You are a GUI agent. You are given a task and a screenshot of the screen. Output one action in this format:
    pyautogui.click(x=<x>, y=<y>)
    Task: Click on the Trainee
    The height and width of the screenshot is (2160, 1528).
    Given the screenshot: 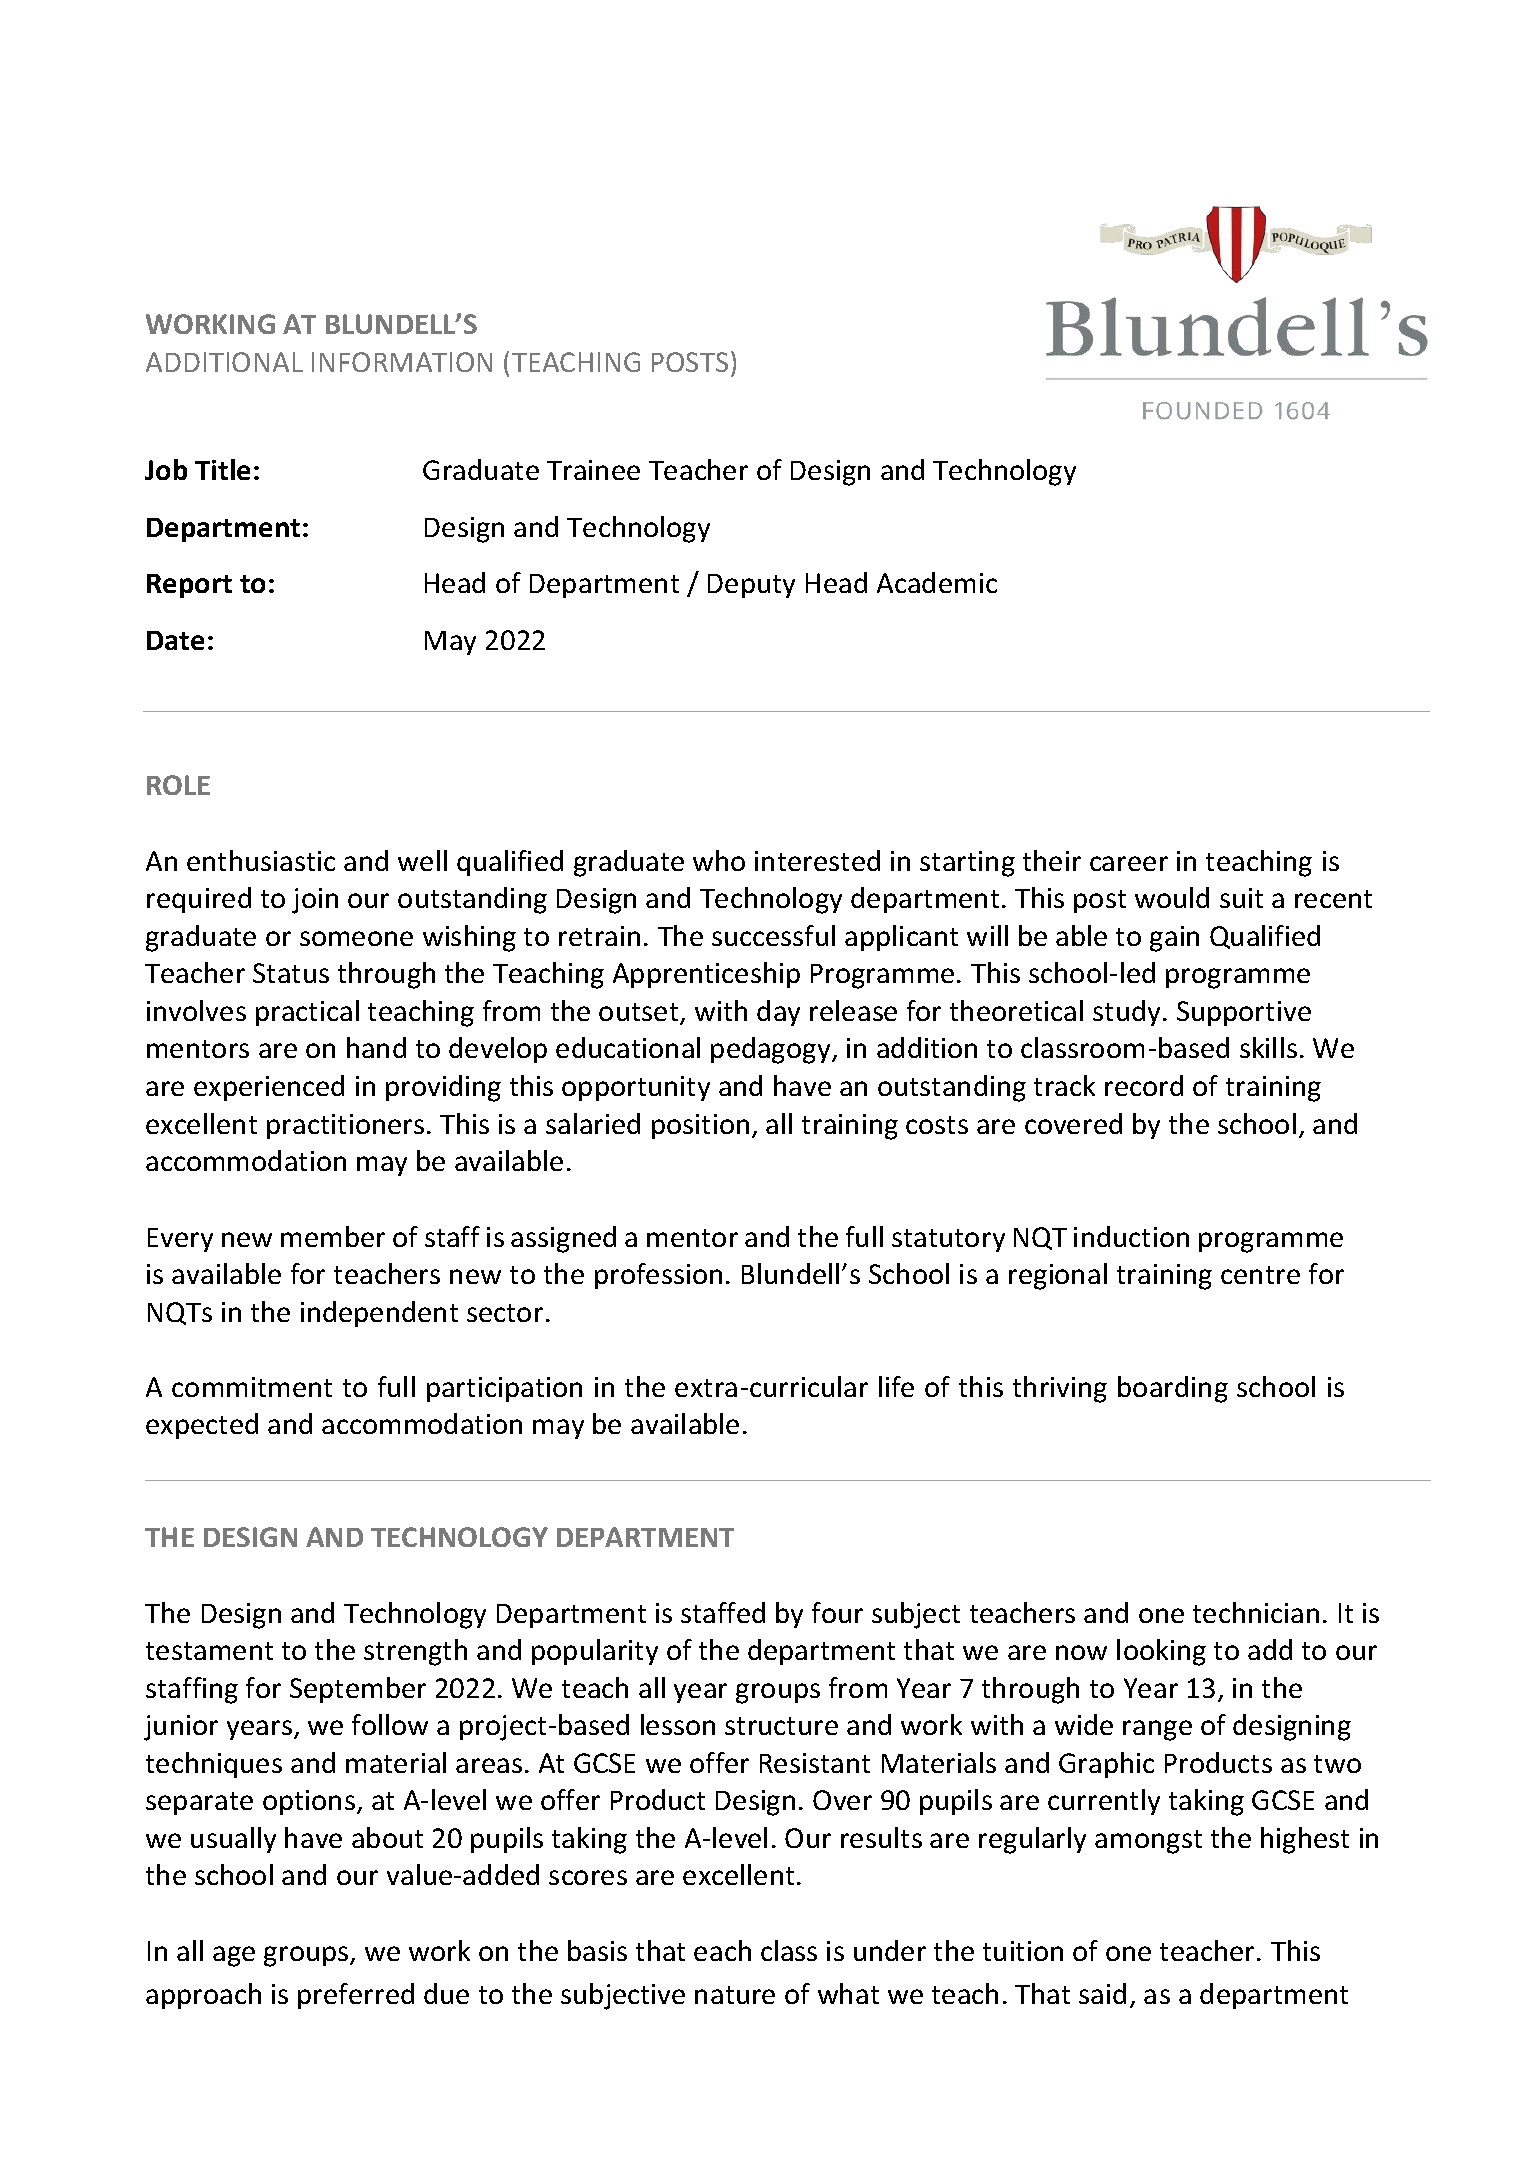 What is the action you would take?
    pyautogui.click(x=593, y=470)
